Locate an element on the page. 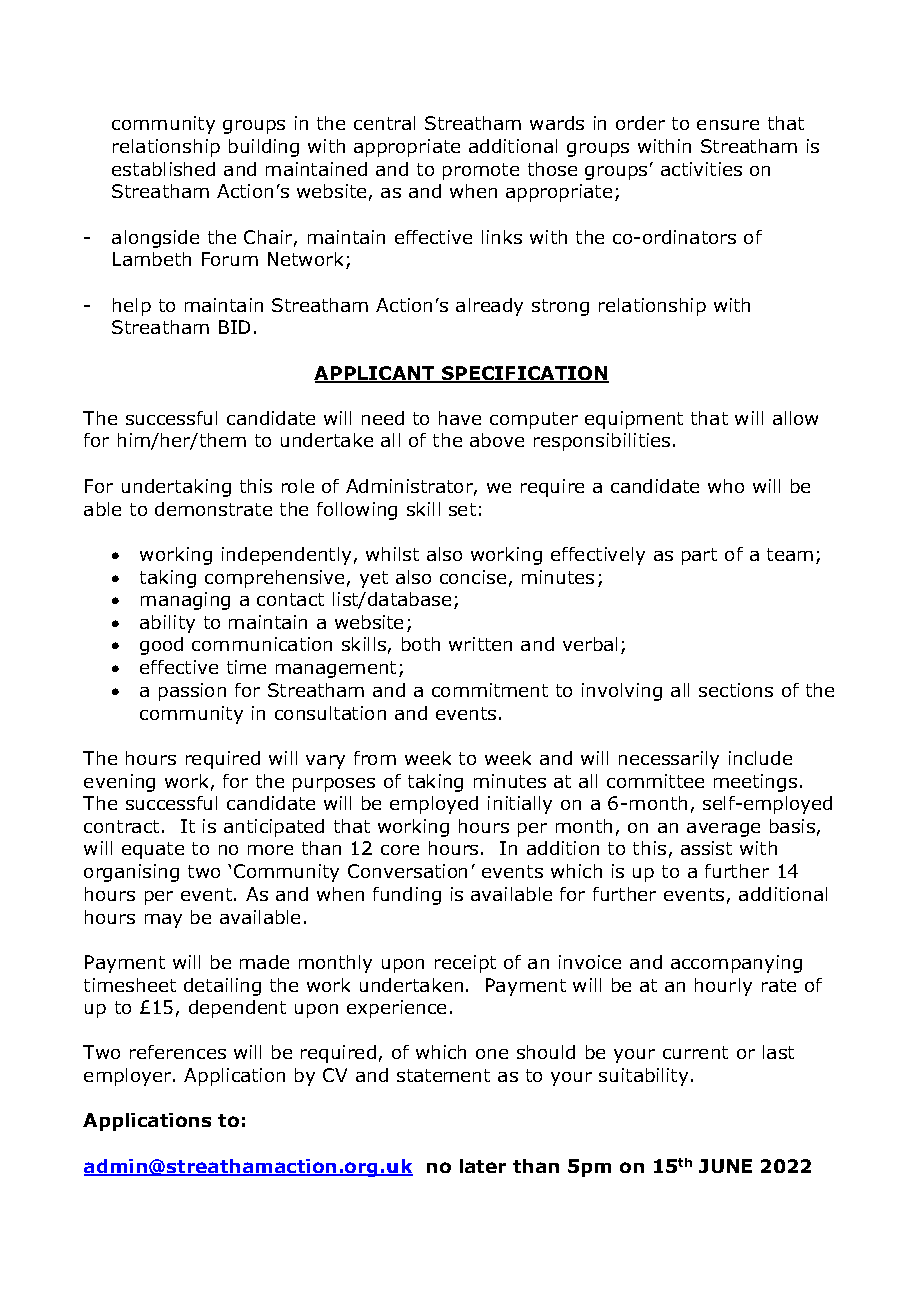  assist is located at coordinates (706, 848).
